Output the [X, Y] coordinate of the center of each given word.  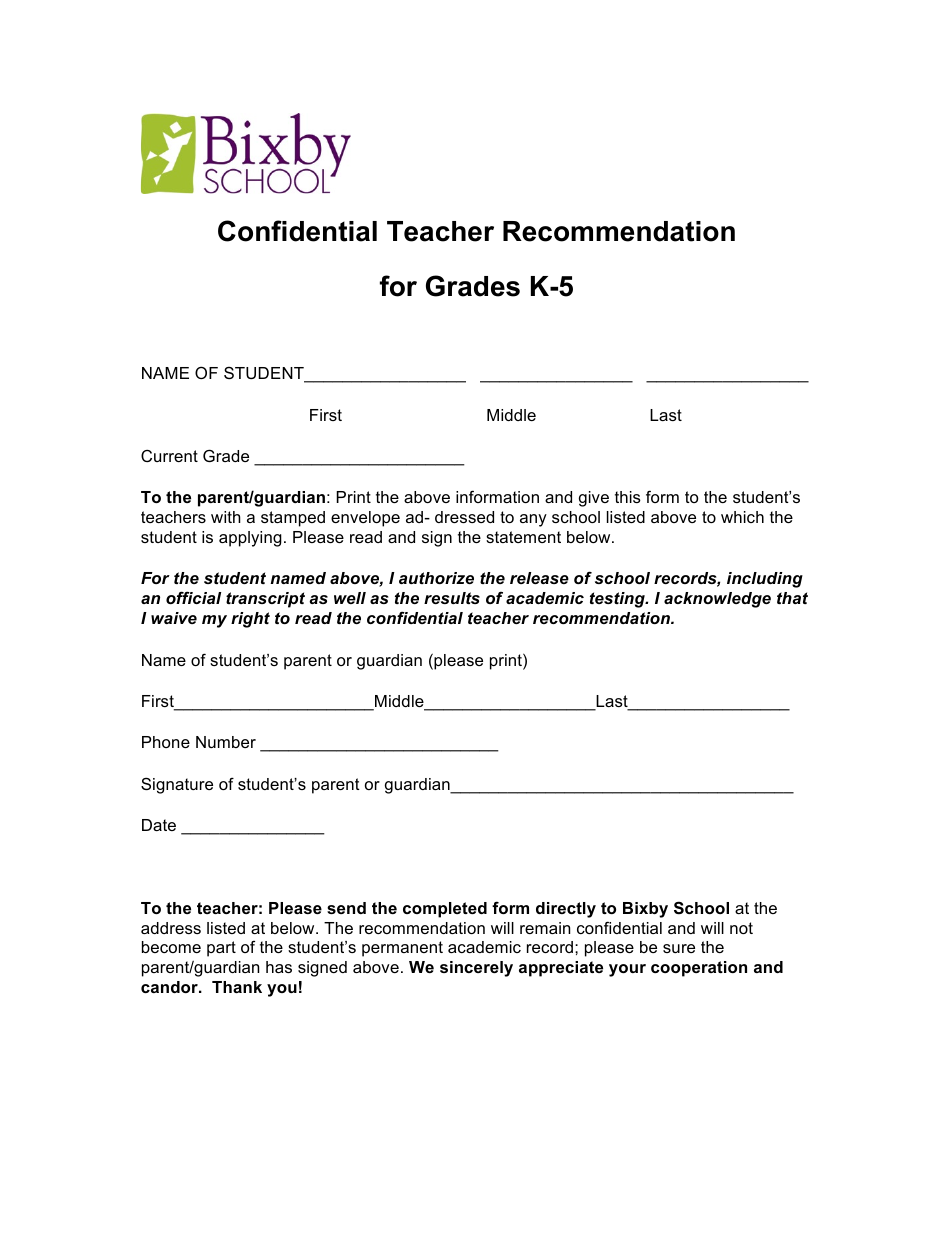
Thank [237, 987]
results [452, 598]
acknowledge [717, 600]
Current [169, 456]
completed [445, 910]
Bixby [645, 910]
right [250, 620]
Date [159, 825]
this [628, 497]
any [533, 520]
